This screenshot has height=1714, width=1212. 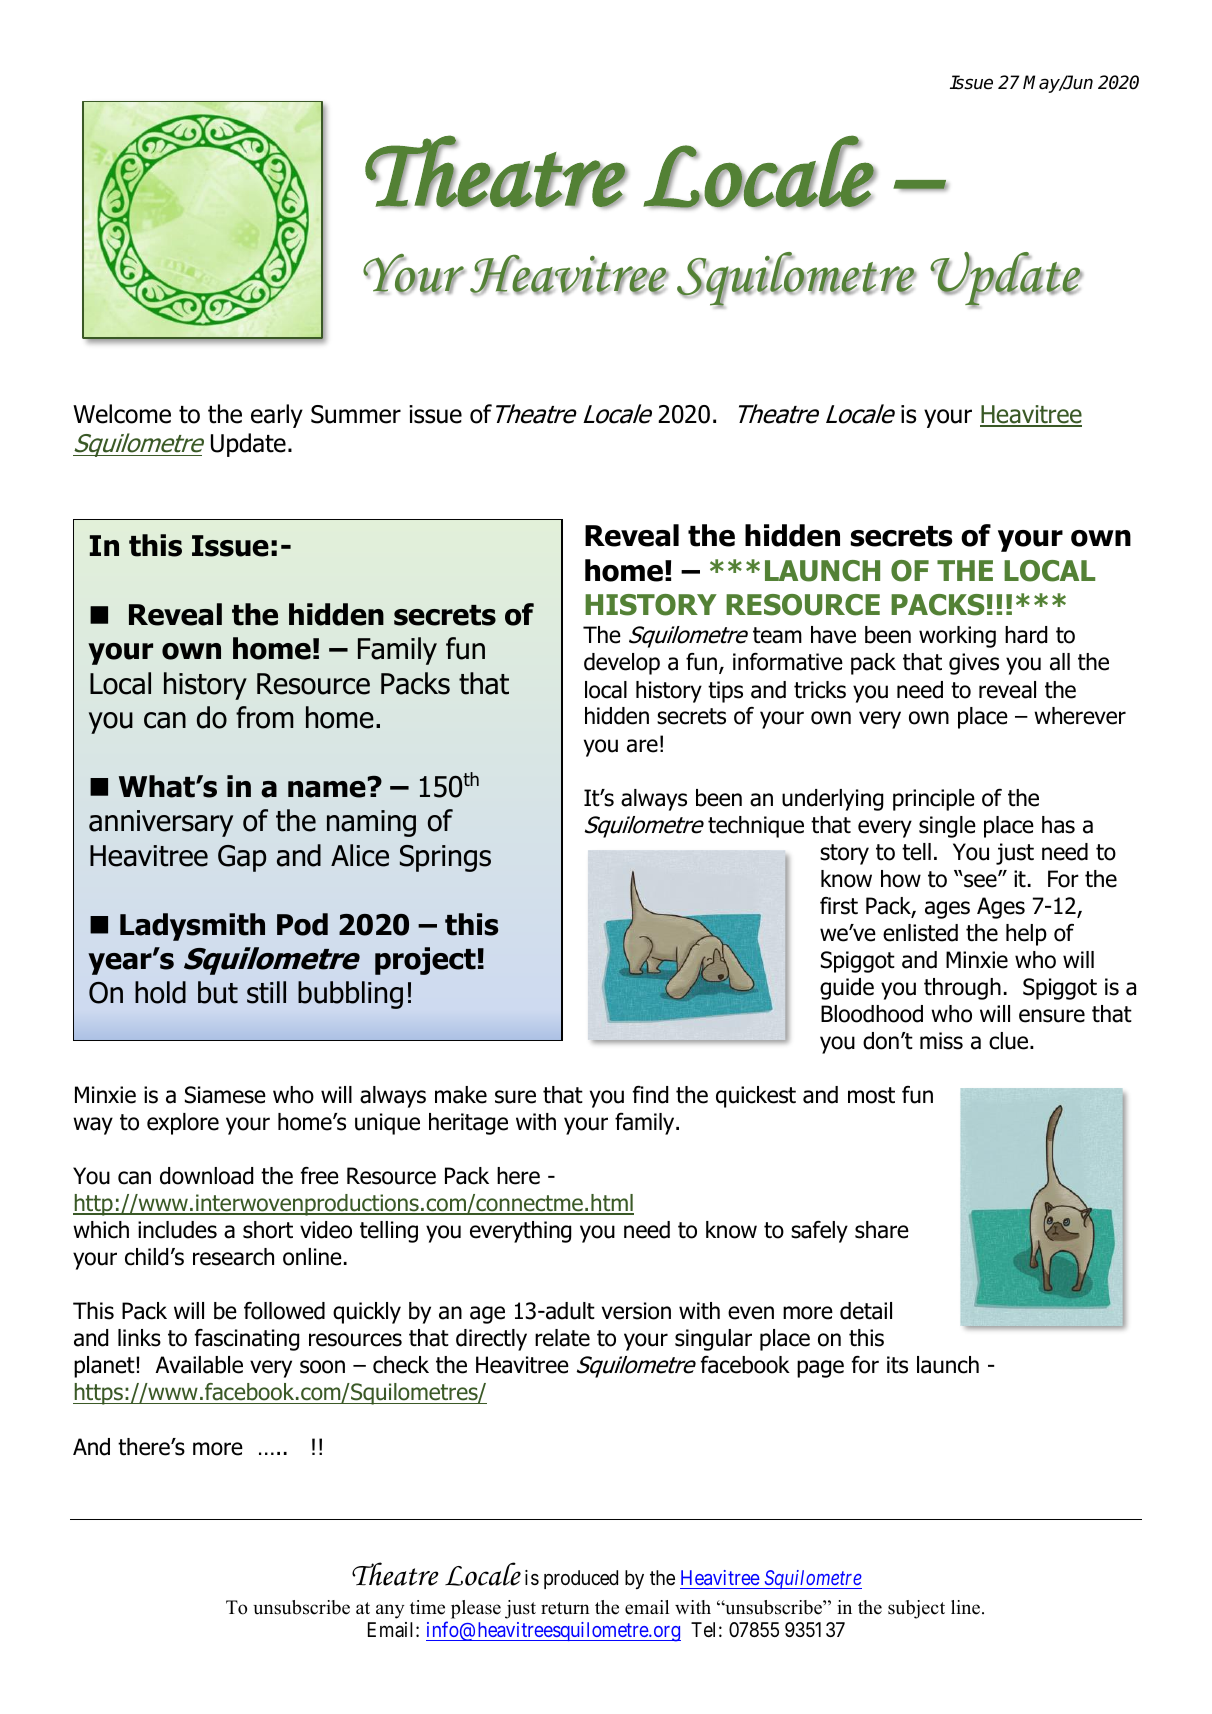 I want to click on but, so click(x=218, y=992).
